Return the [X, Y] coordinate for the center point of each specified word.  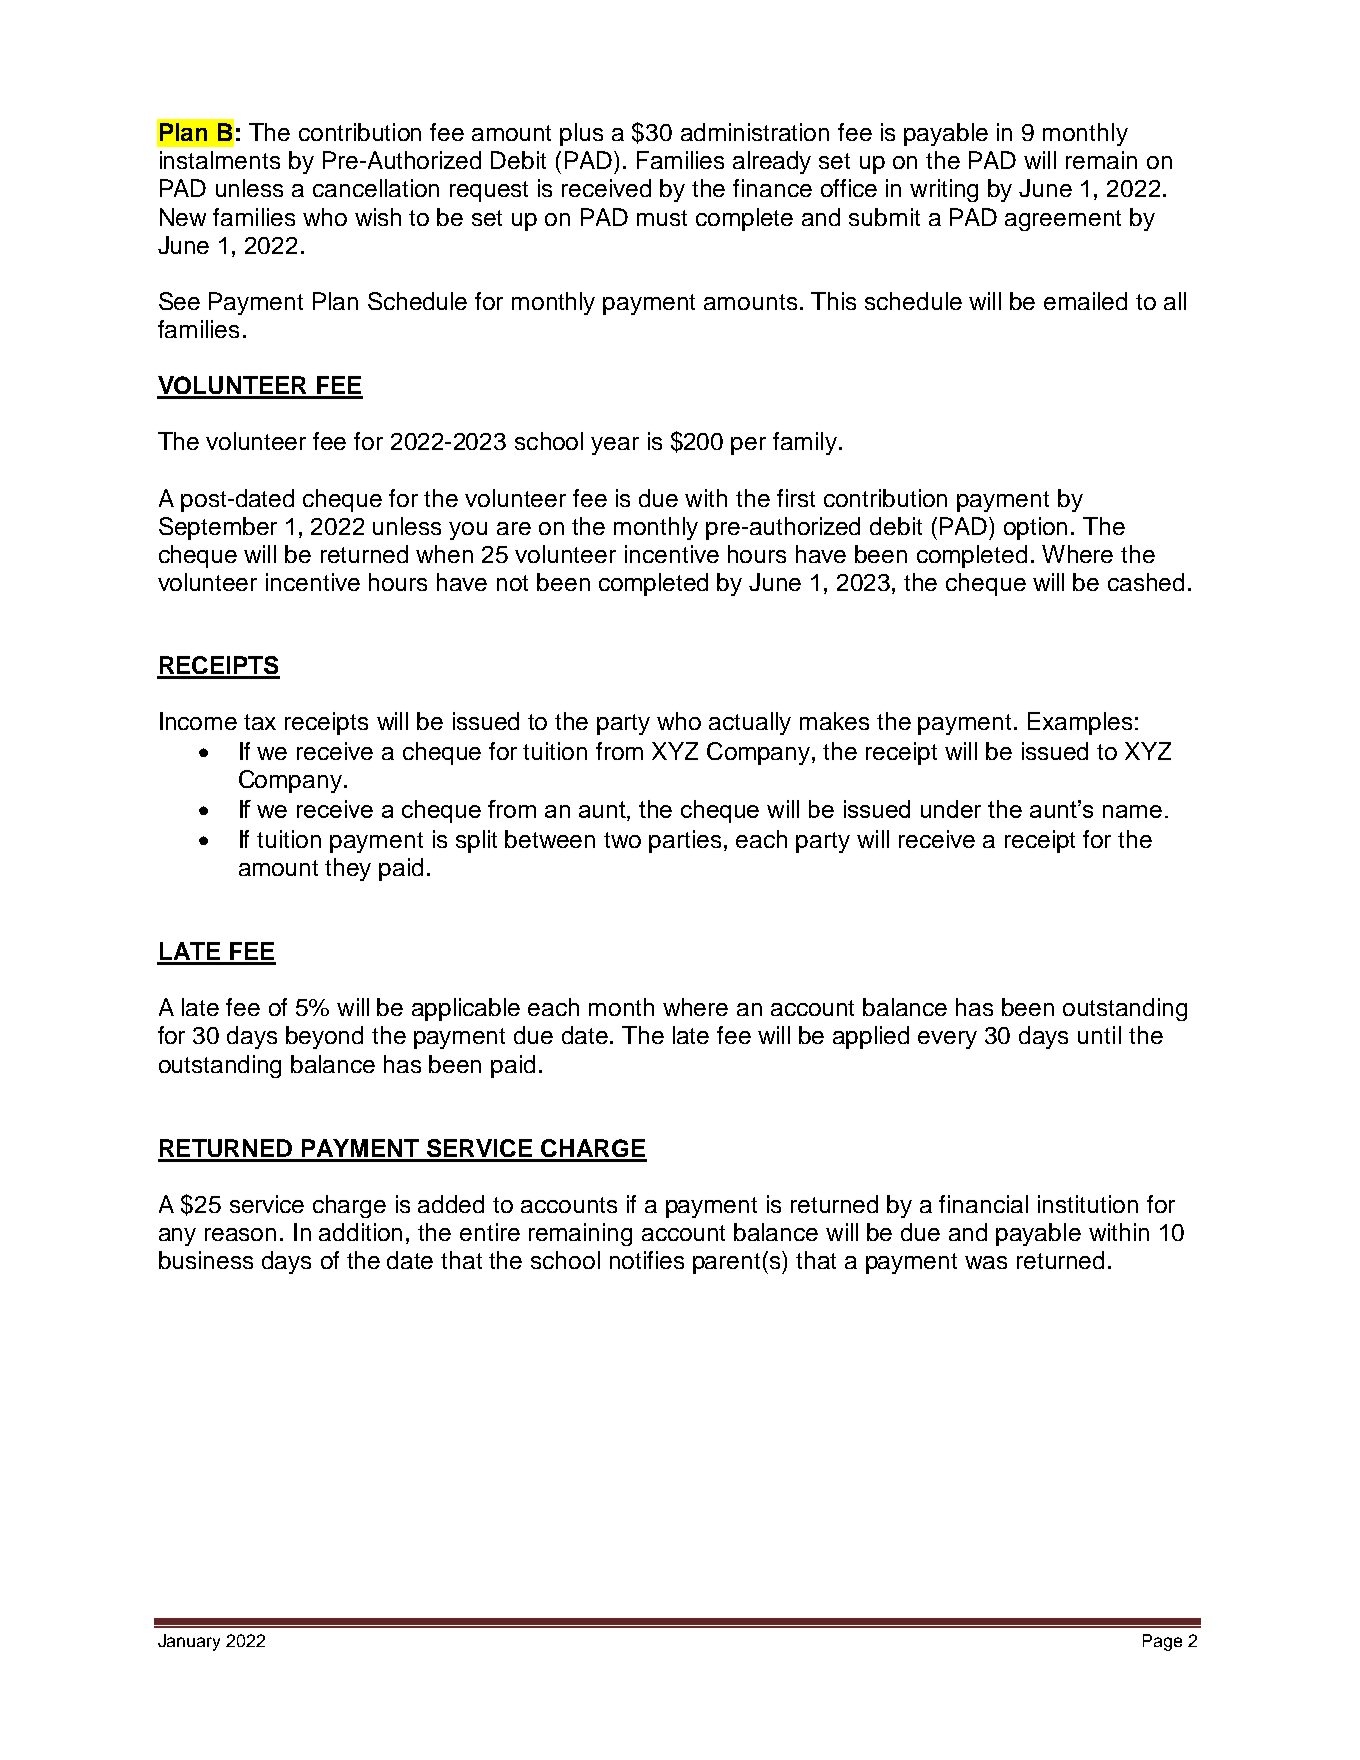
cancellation [376, 188]
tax [260, 722]
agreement [1063, 220]
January [189, 1642]
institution [1088, 1204]
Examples [1080, 723]
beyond [324, 1037]
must [662, 218]
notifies [647, 1260]
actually [750, 723]
